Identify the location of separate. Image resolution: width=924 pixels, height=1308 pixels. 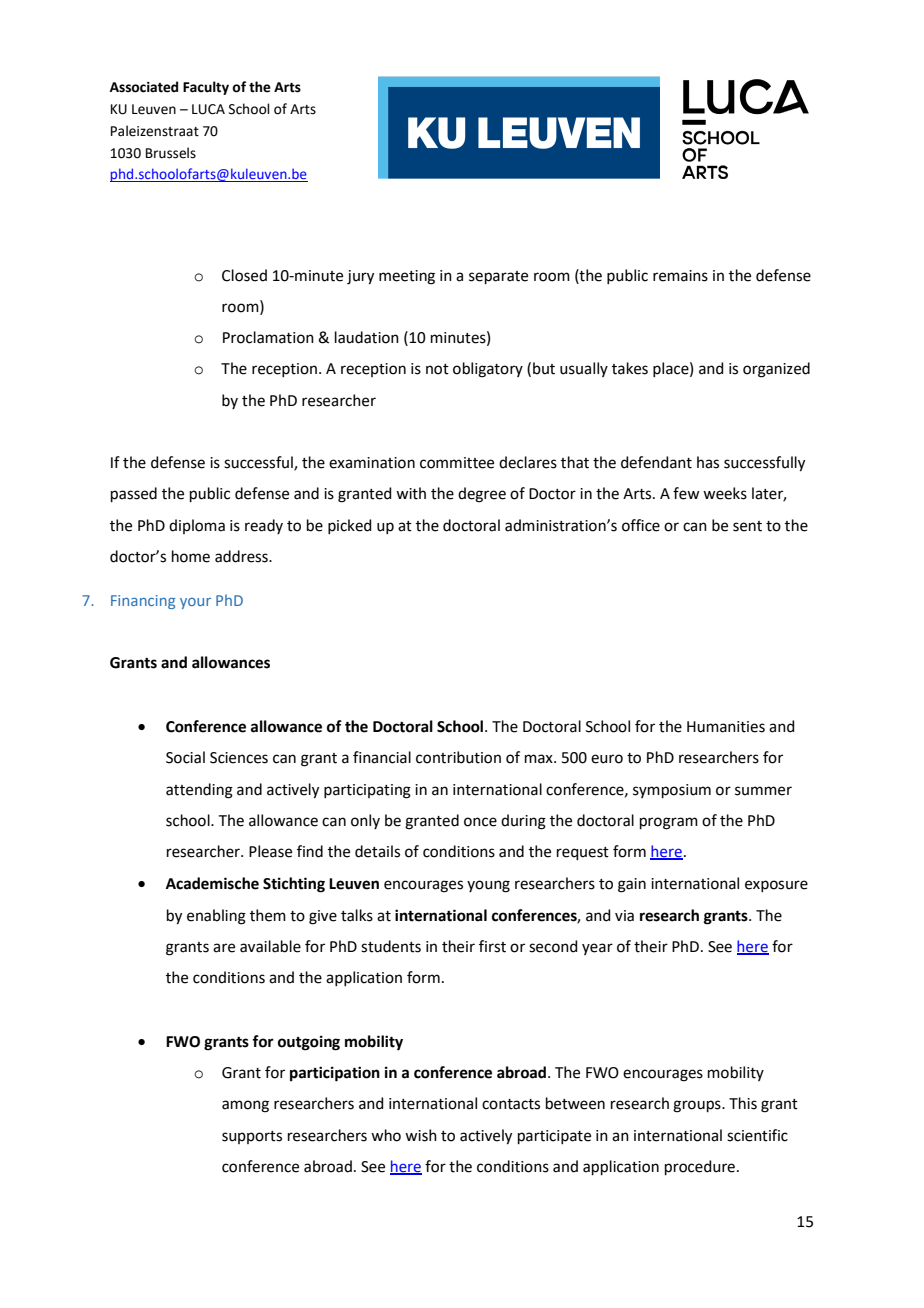
(498, 277).
